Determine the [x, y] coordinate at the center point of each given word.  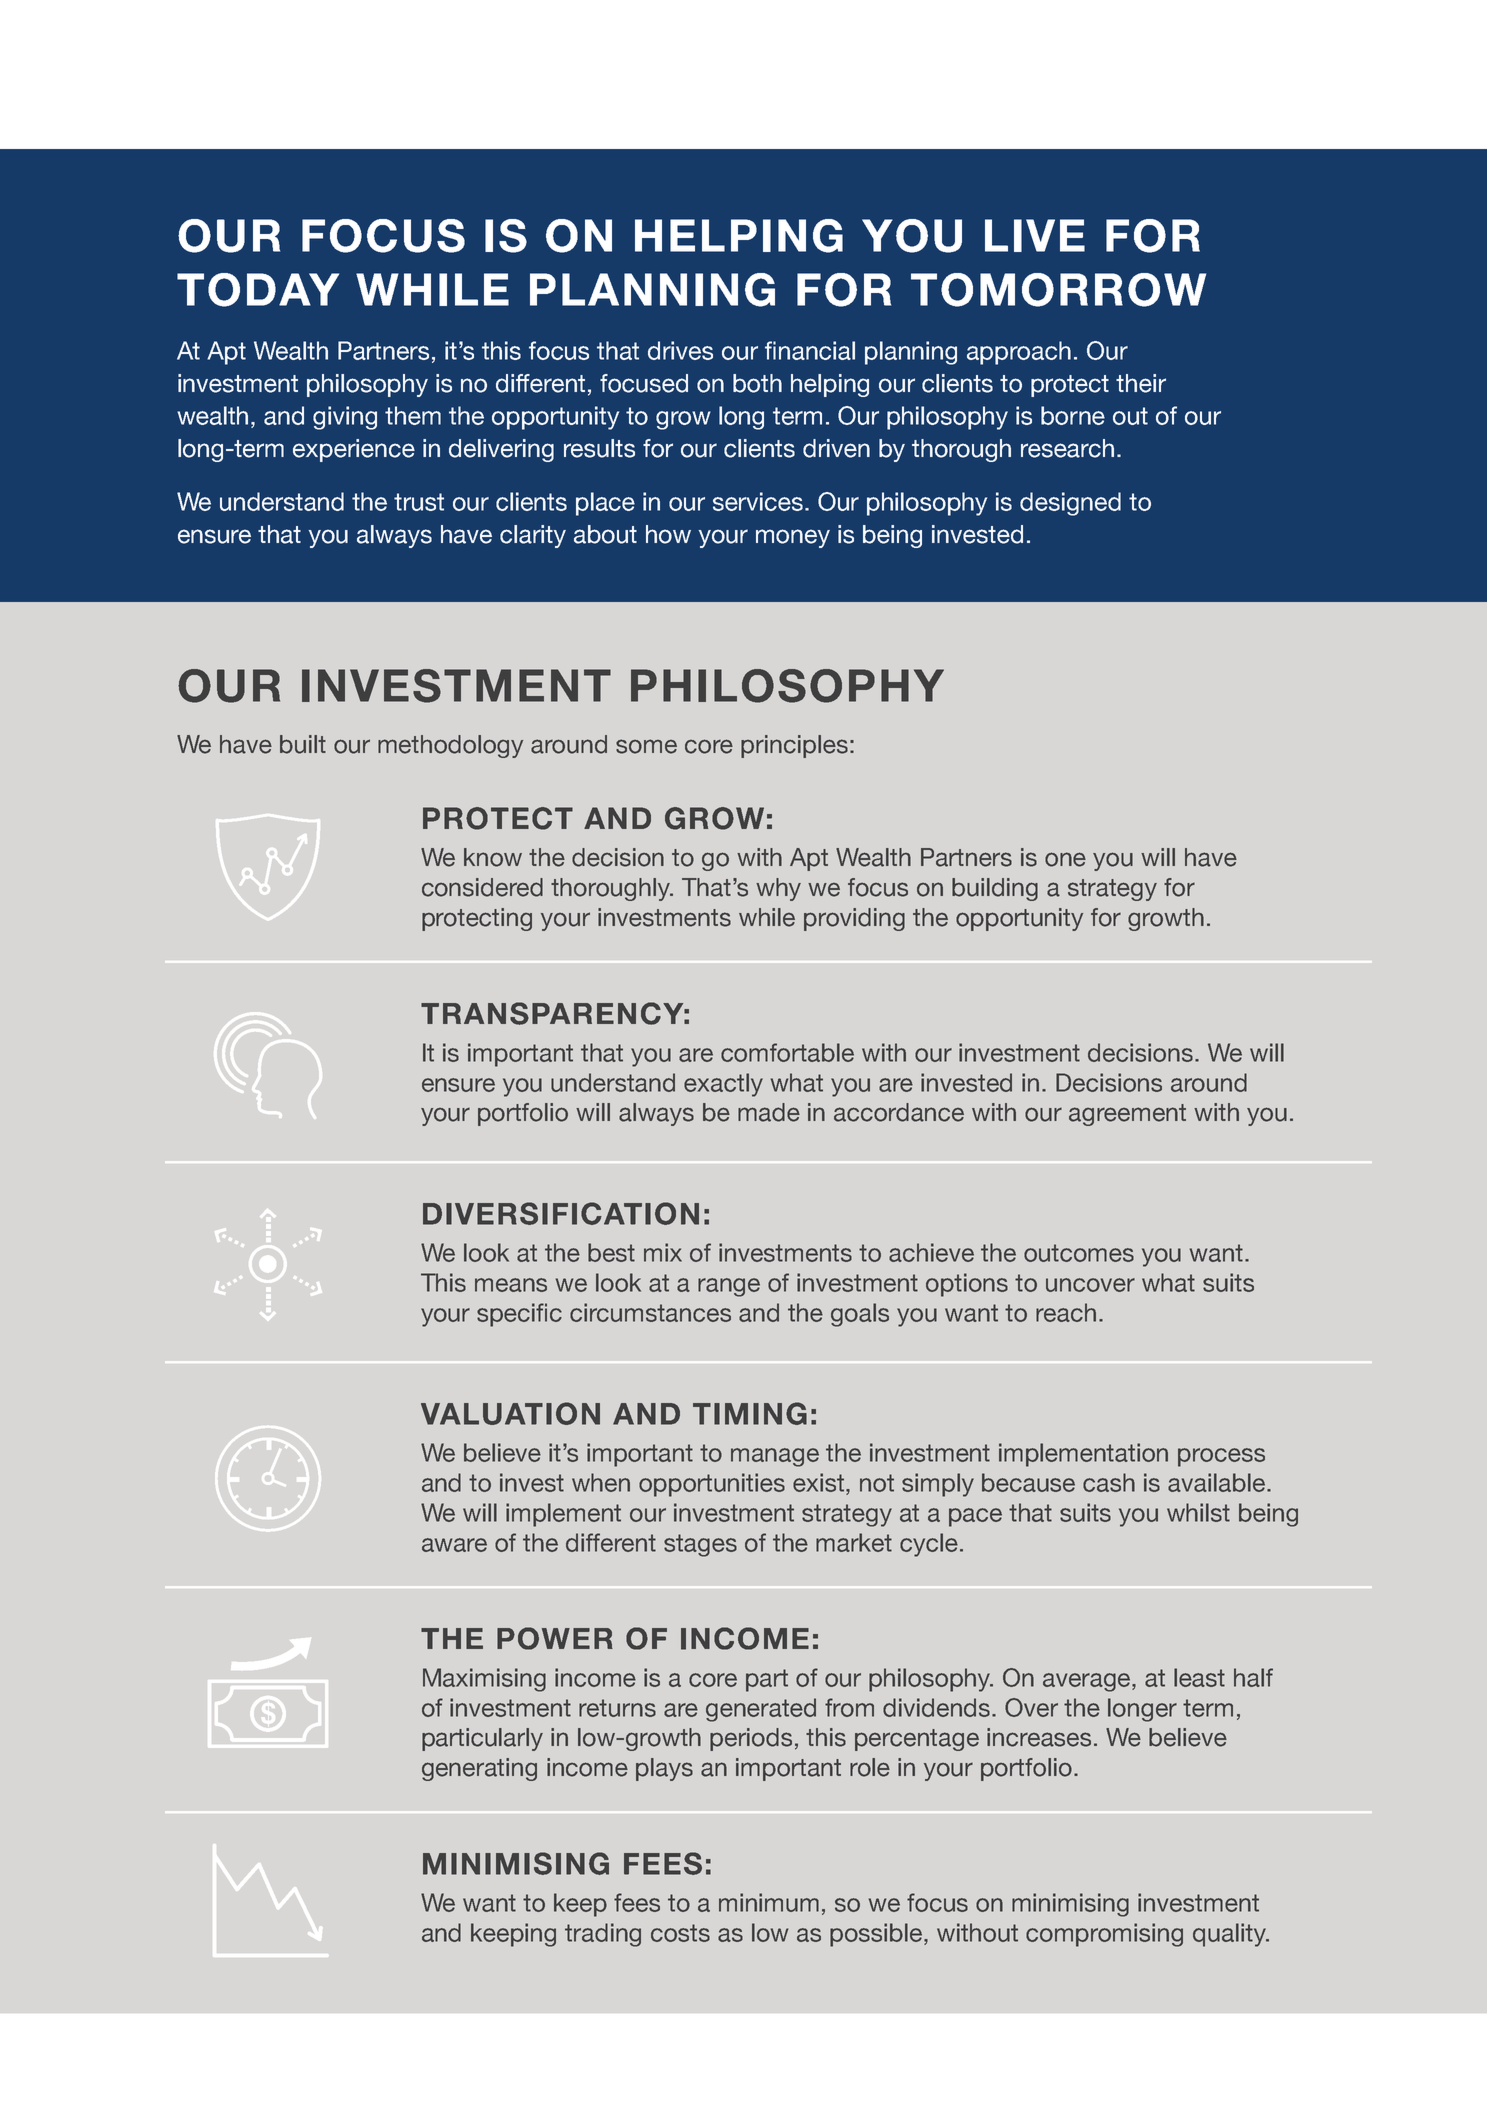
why [778, 889]
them [413, 415]
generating [479, 1769]
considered [482, 887]
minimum [769, 1902]
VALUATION [510, 1413]
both [757, 383]
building [995, 889]
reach [1066, 1312]
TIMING [750, 1413]
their [1141, 383]
